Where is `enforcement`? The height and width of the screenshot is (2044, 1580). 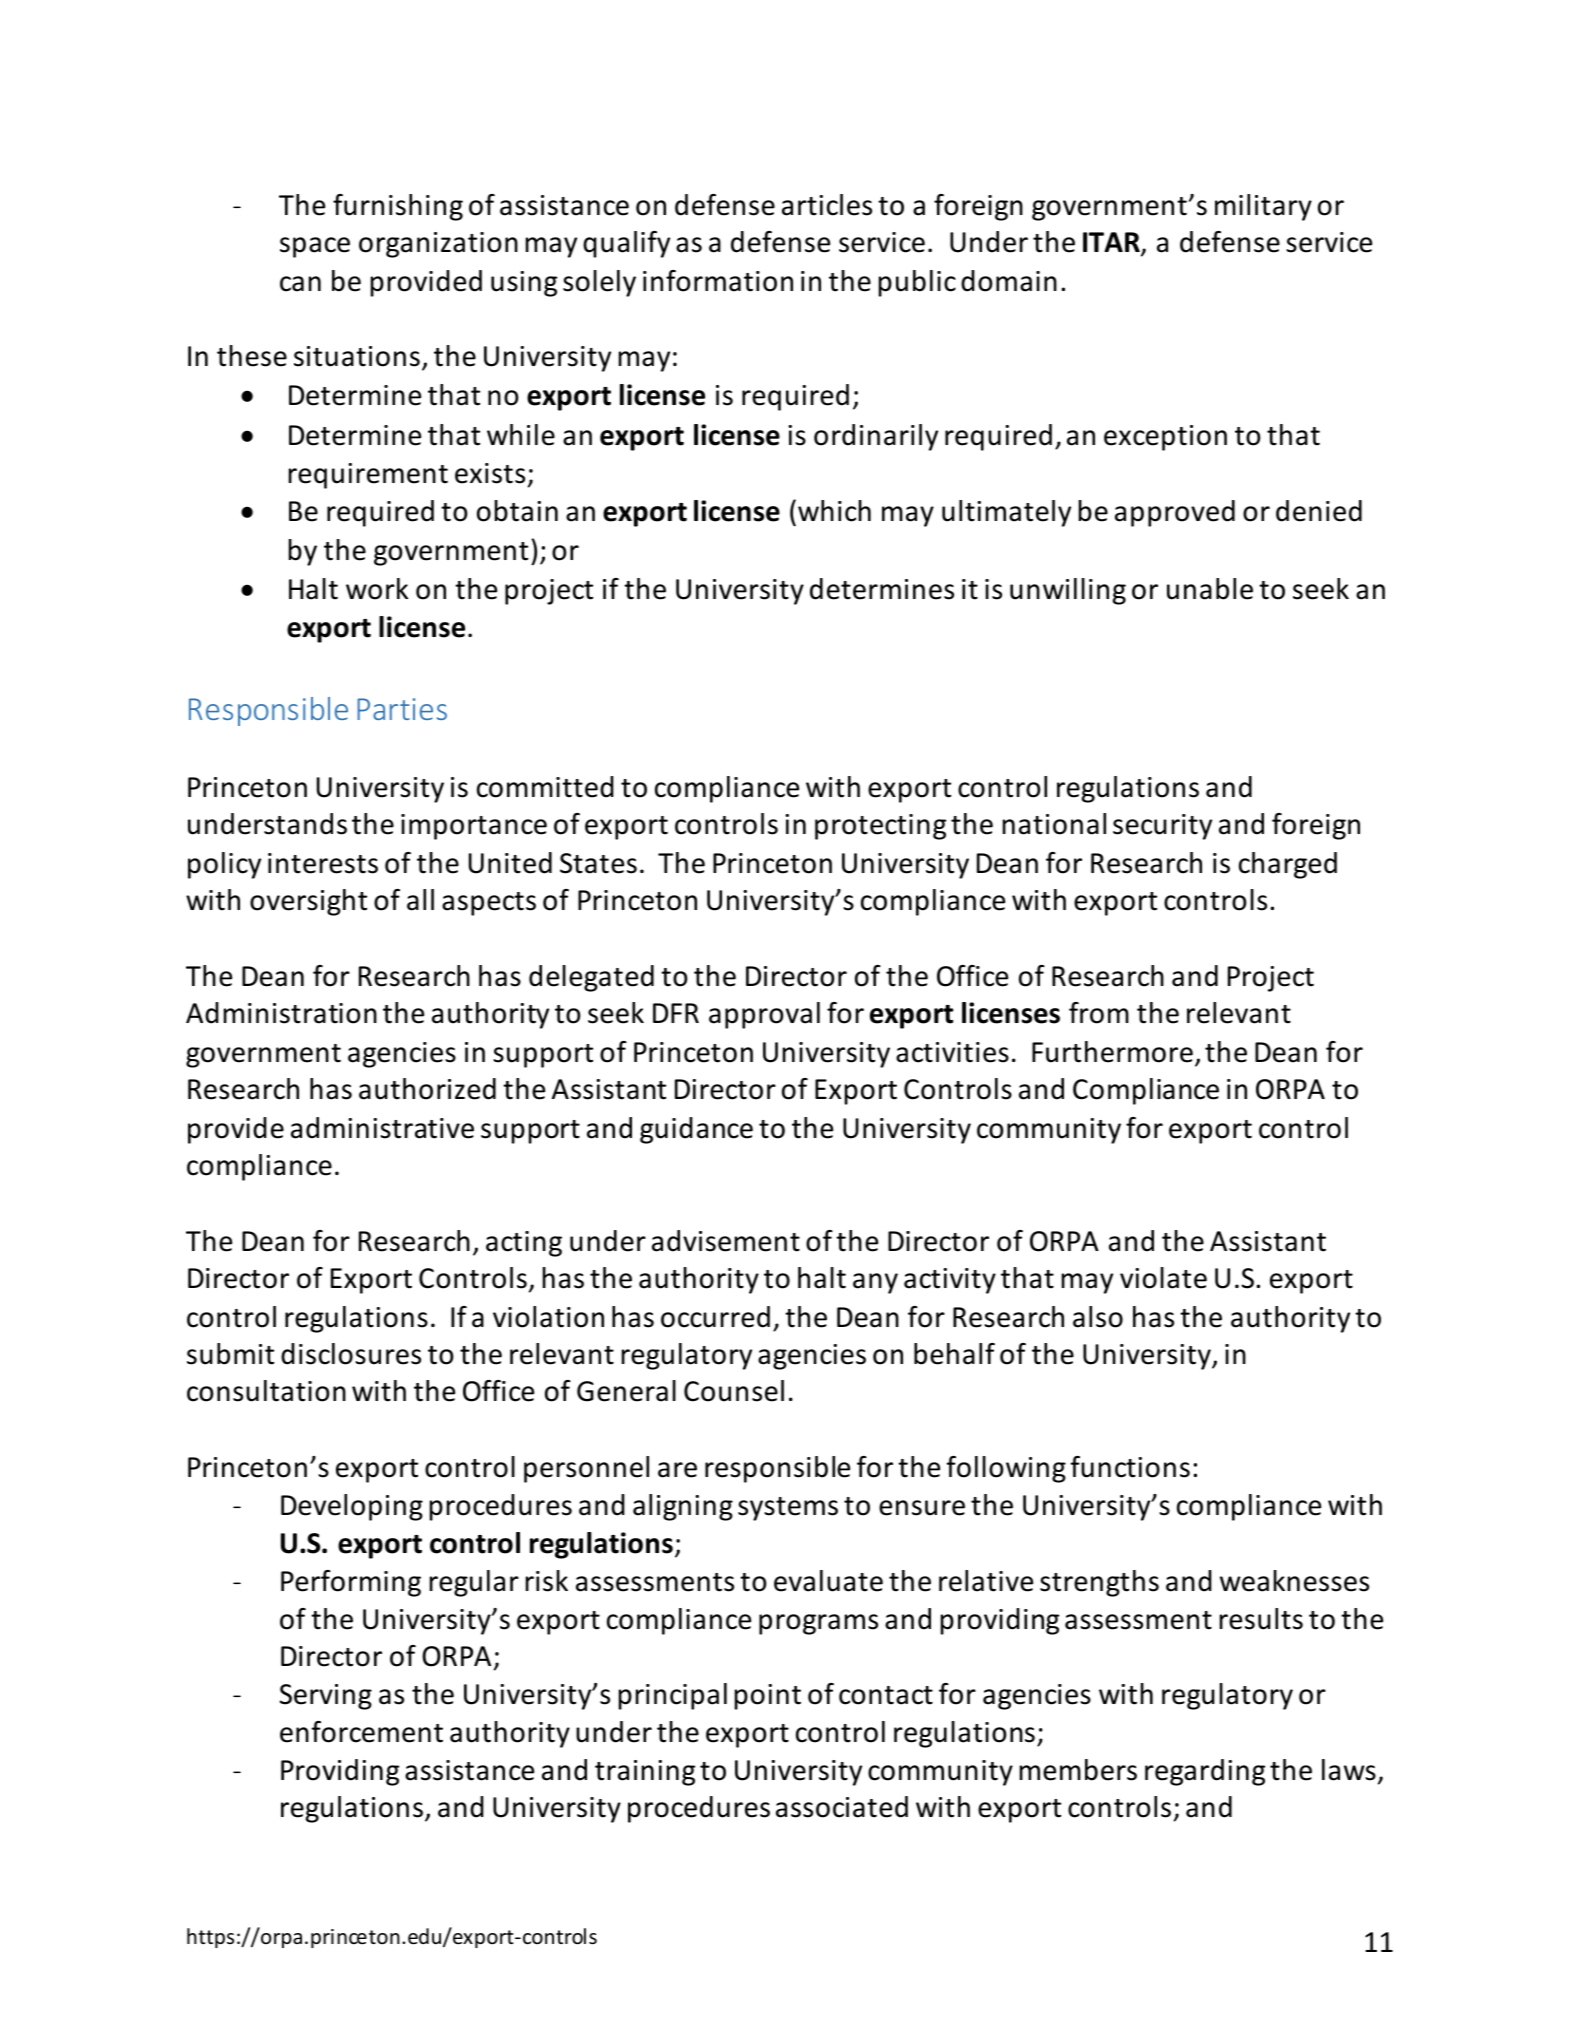 enforcement is located at coordinates (361, 1732).
